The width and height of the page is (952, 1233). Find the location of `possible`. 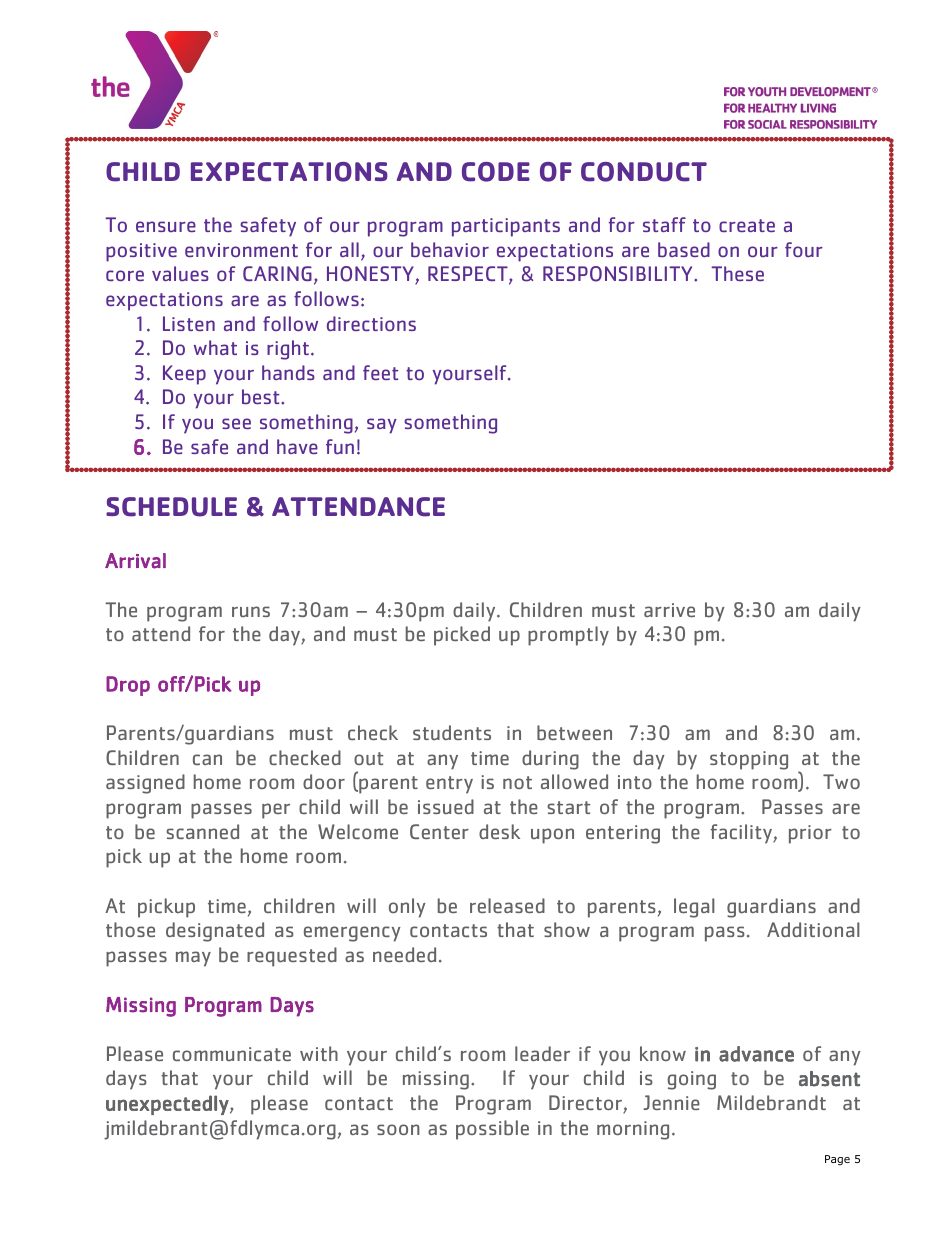

possible is located at coordinates (492, 1130).
